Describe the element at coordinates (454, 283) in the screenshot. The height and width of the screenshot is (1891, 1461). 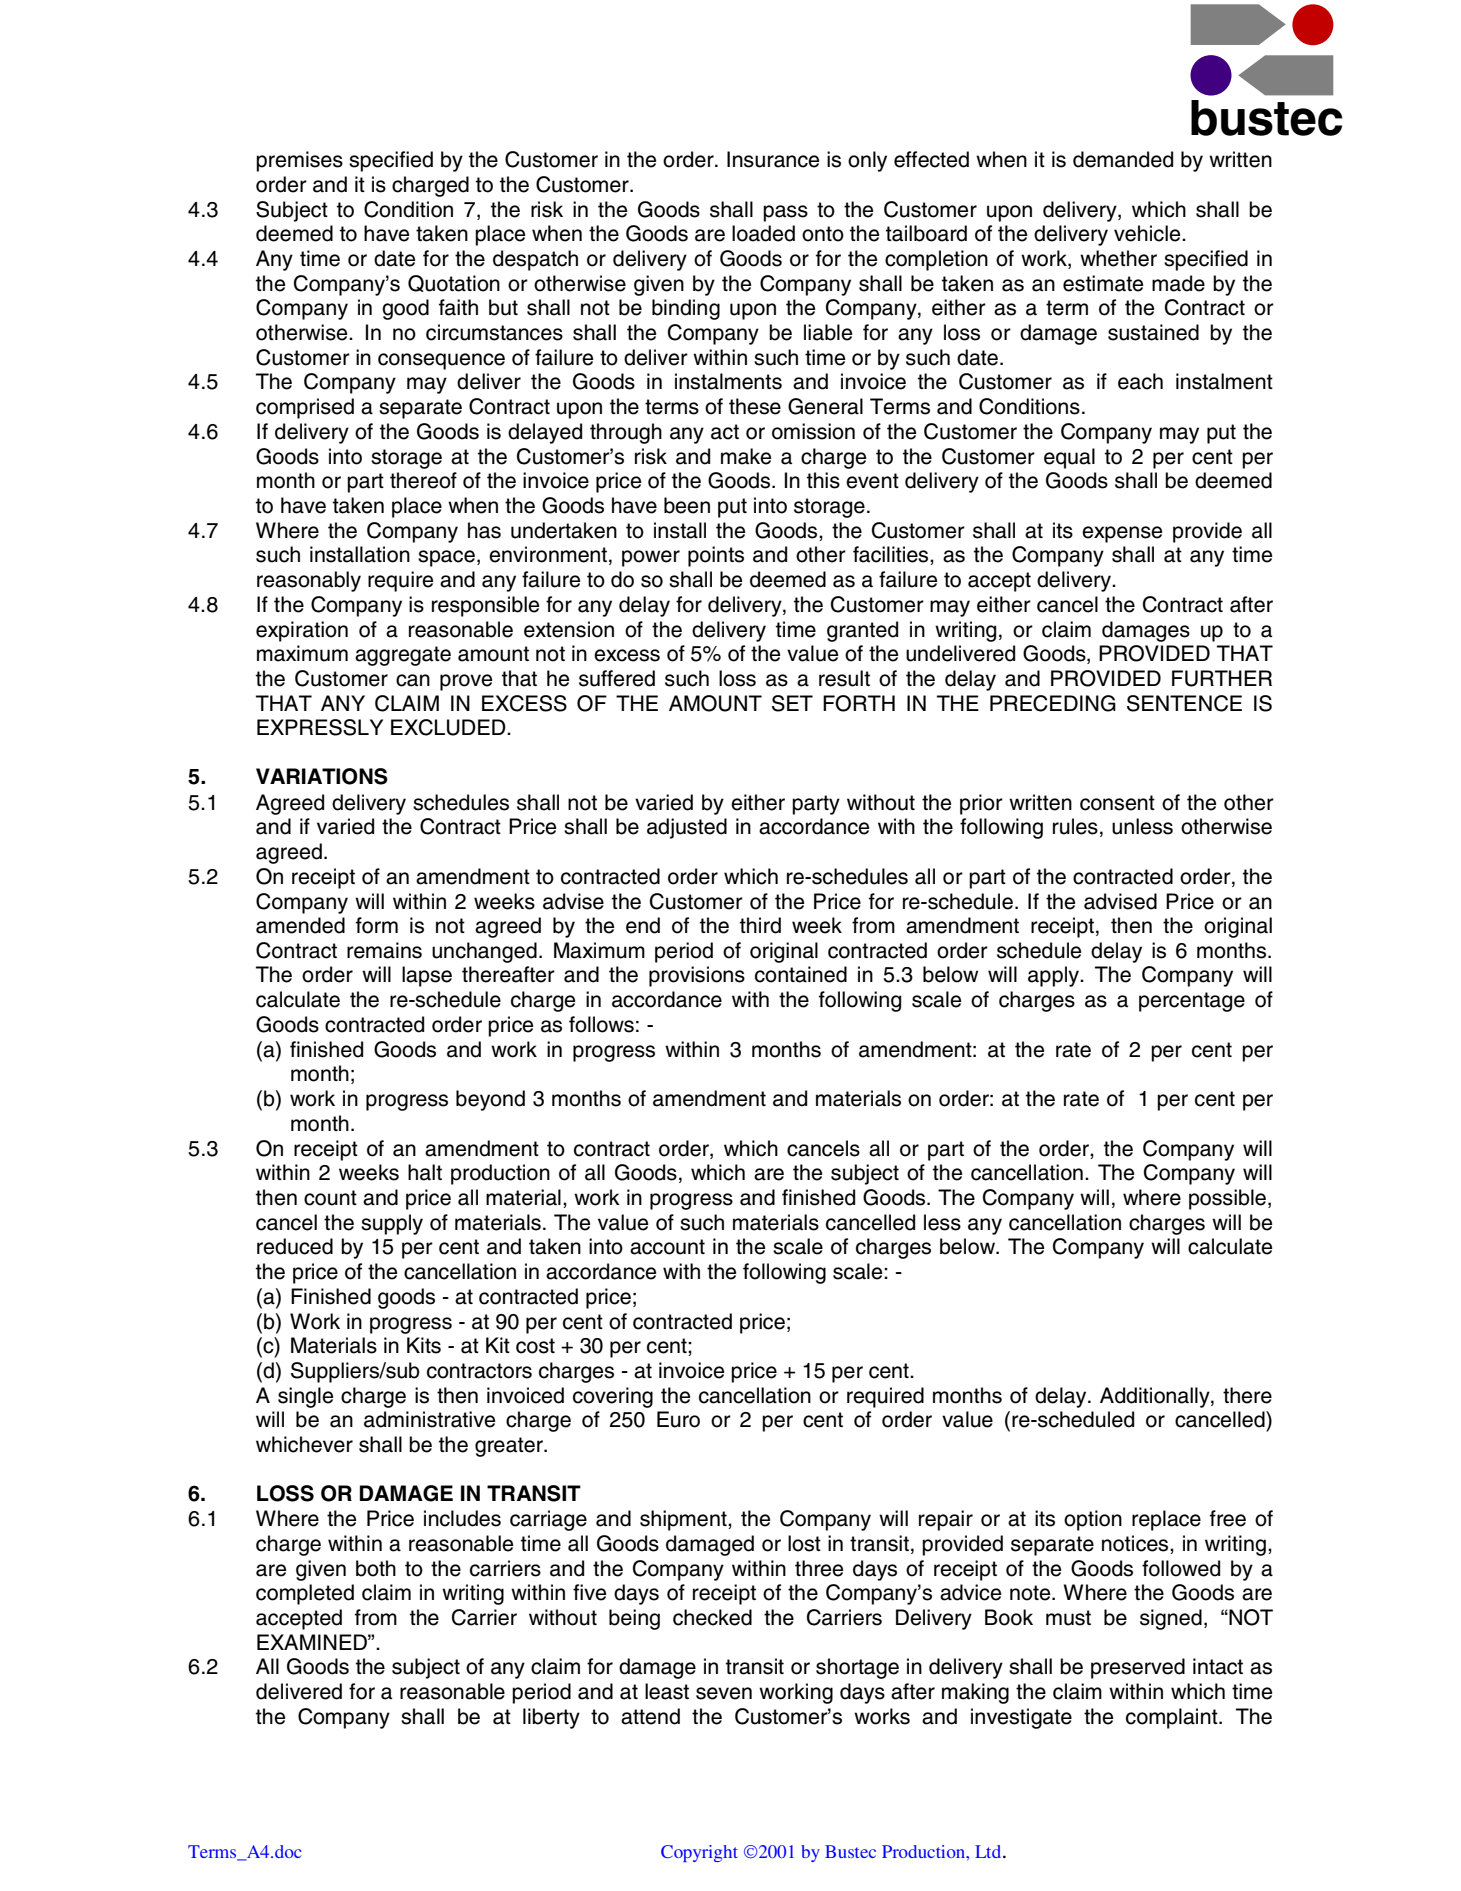
I see `Quotation` at that location.
